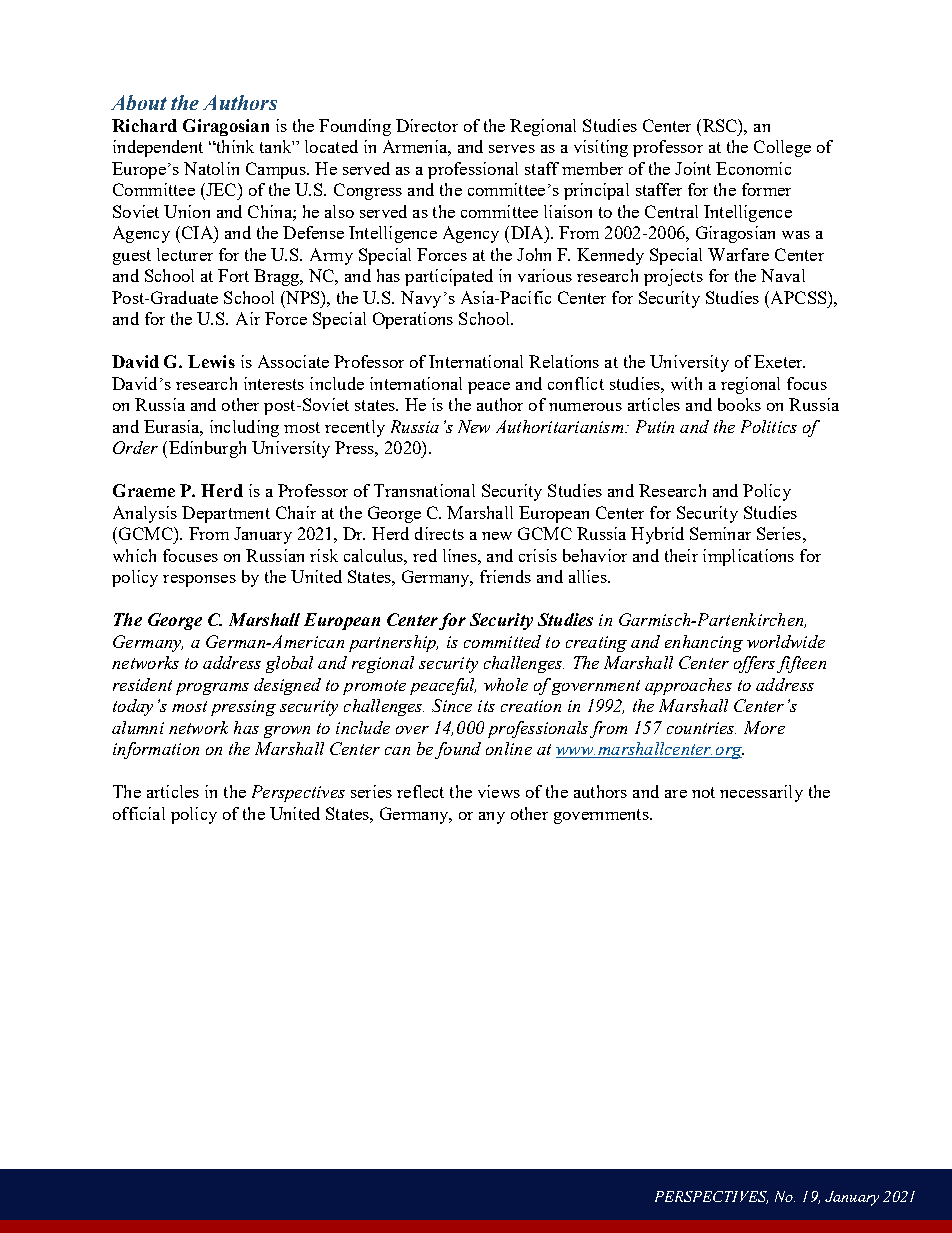 The height and width of the document is (1233, 952). Describe the element at coordinates (199, 581) in the document. I see `responses` at that location.
